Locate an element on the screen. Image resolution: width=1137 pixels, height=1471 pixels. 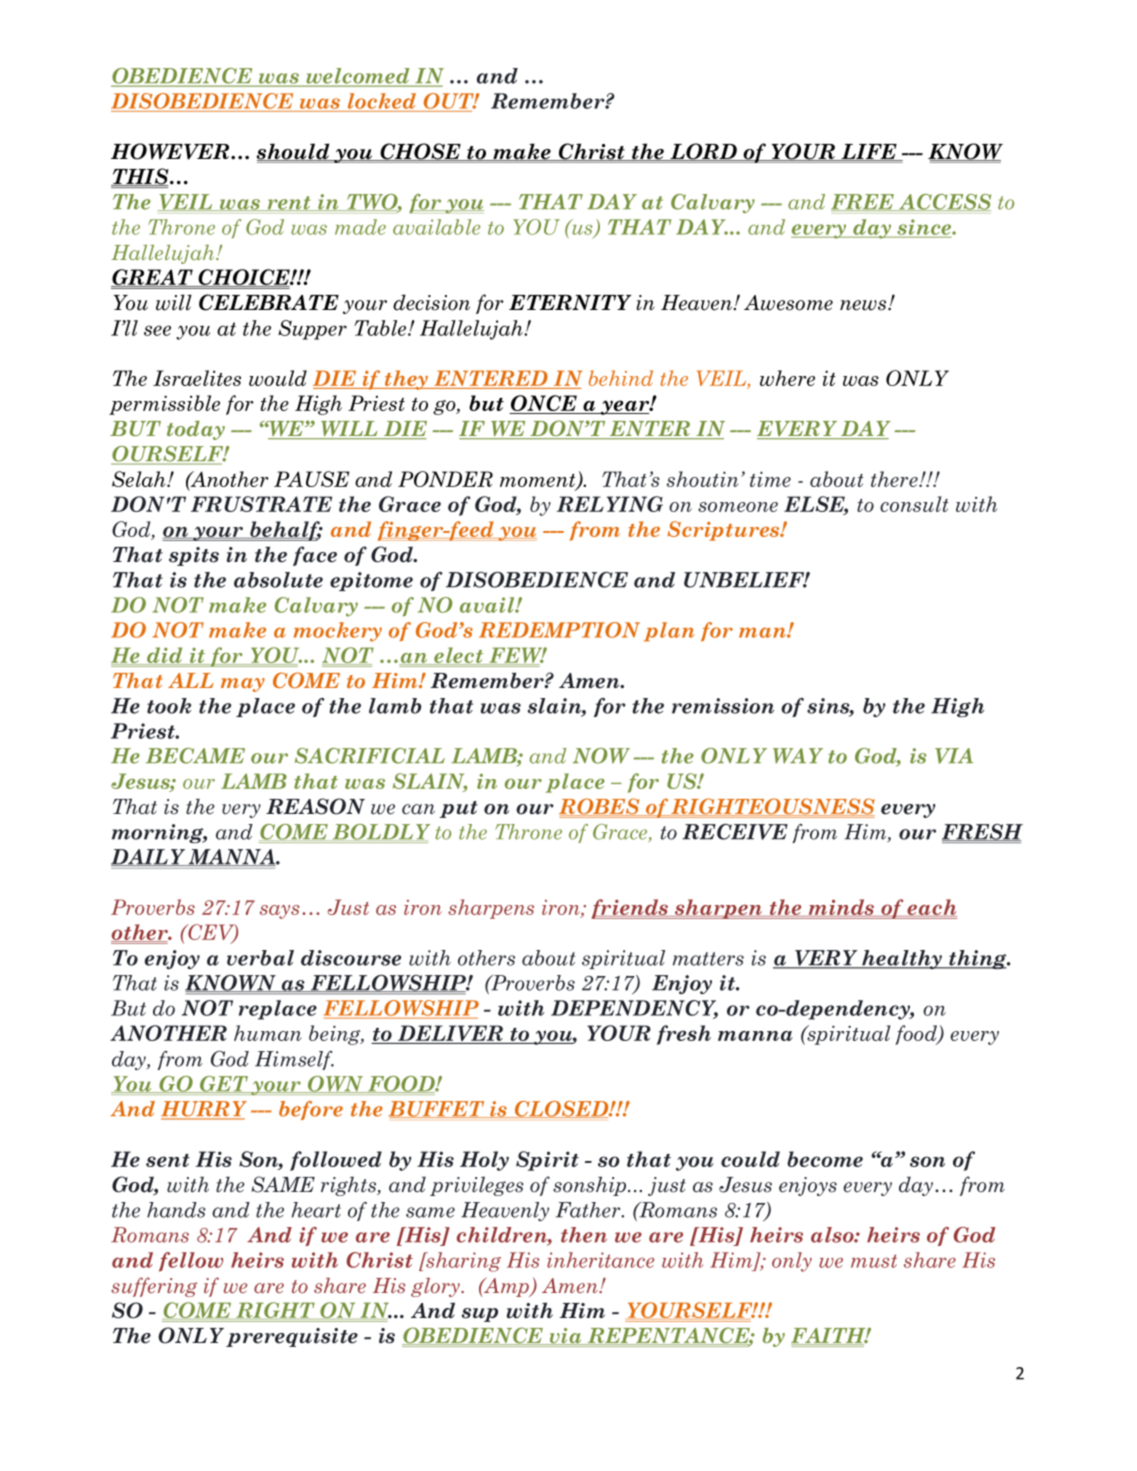
CHOSE is located at coordinates (420, 152).
